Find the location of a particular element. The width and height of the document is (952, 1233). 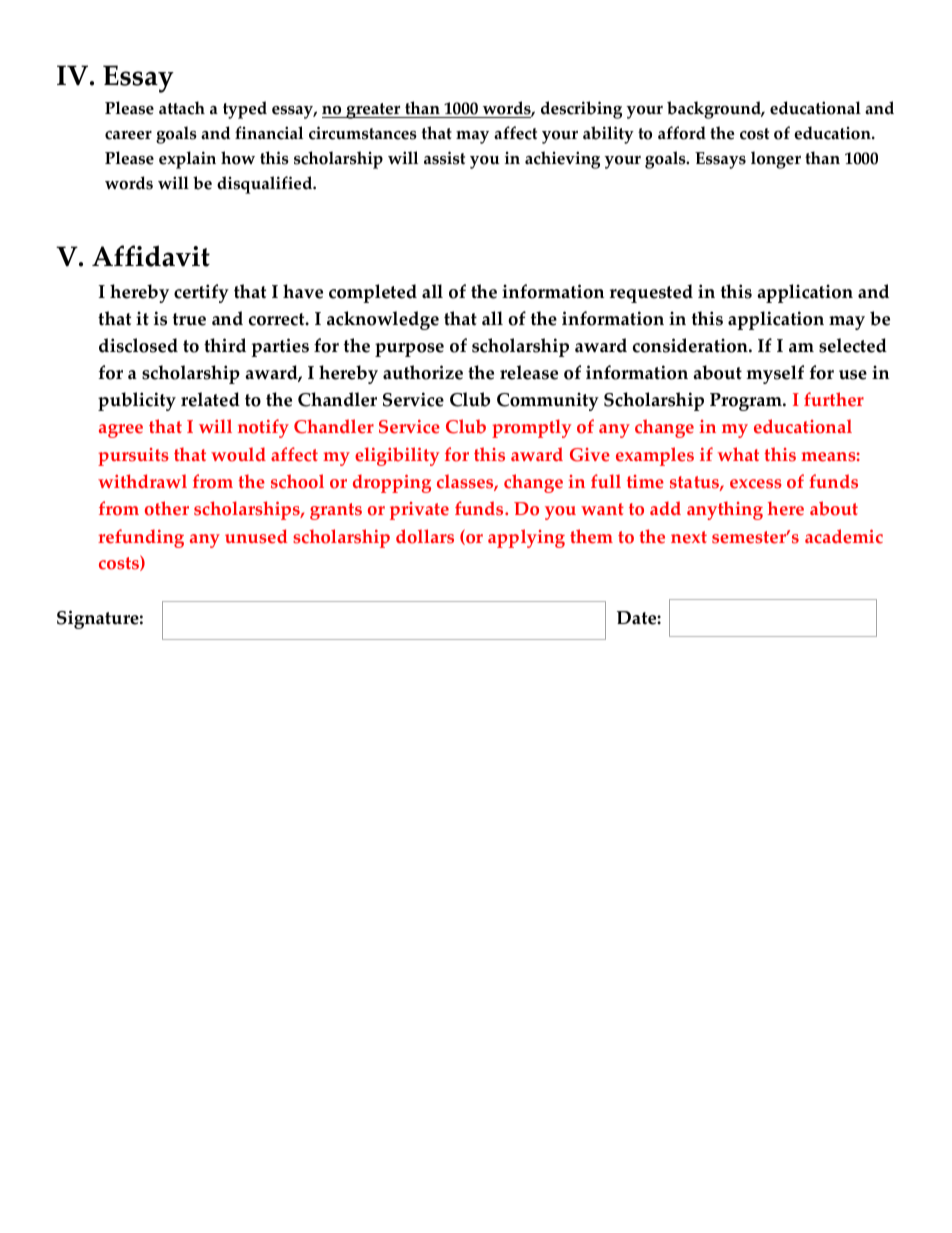

Program is located at coordinates (747, 402).
